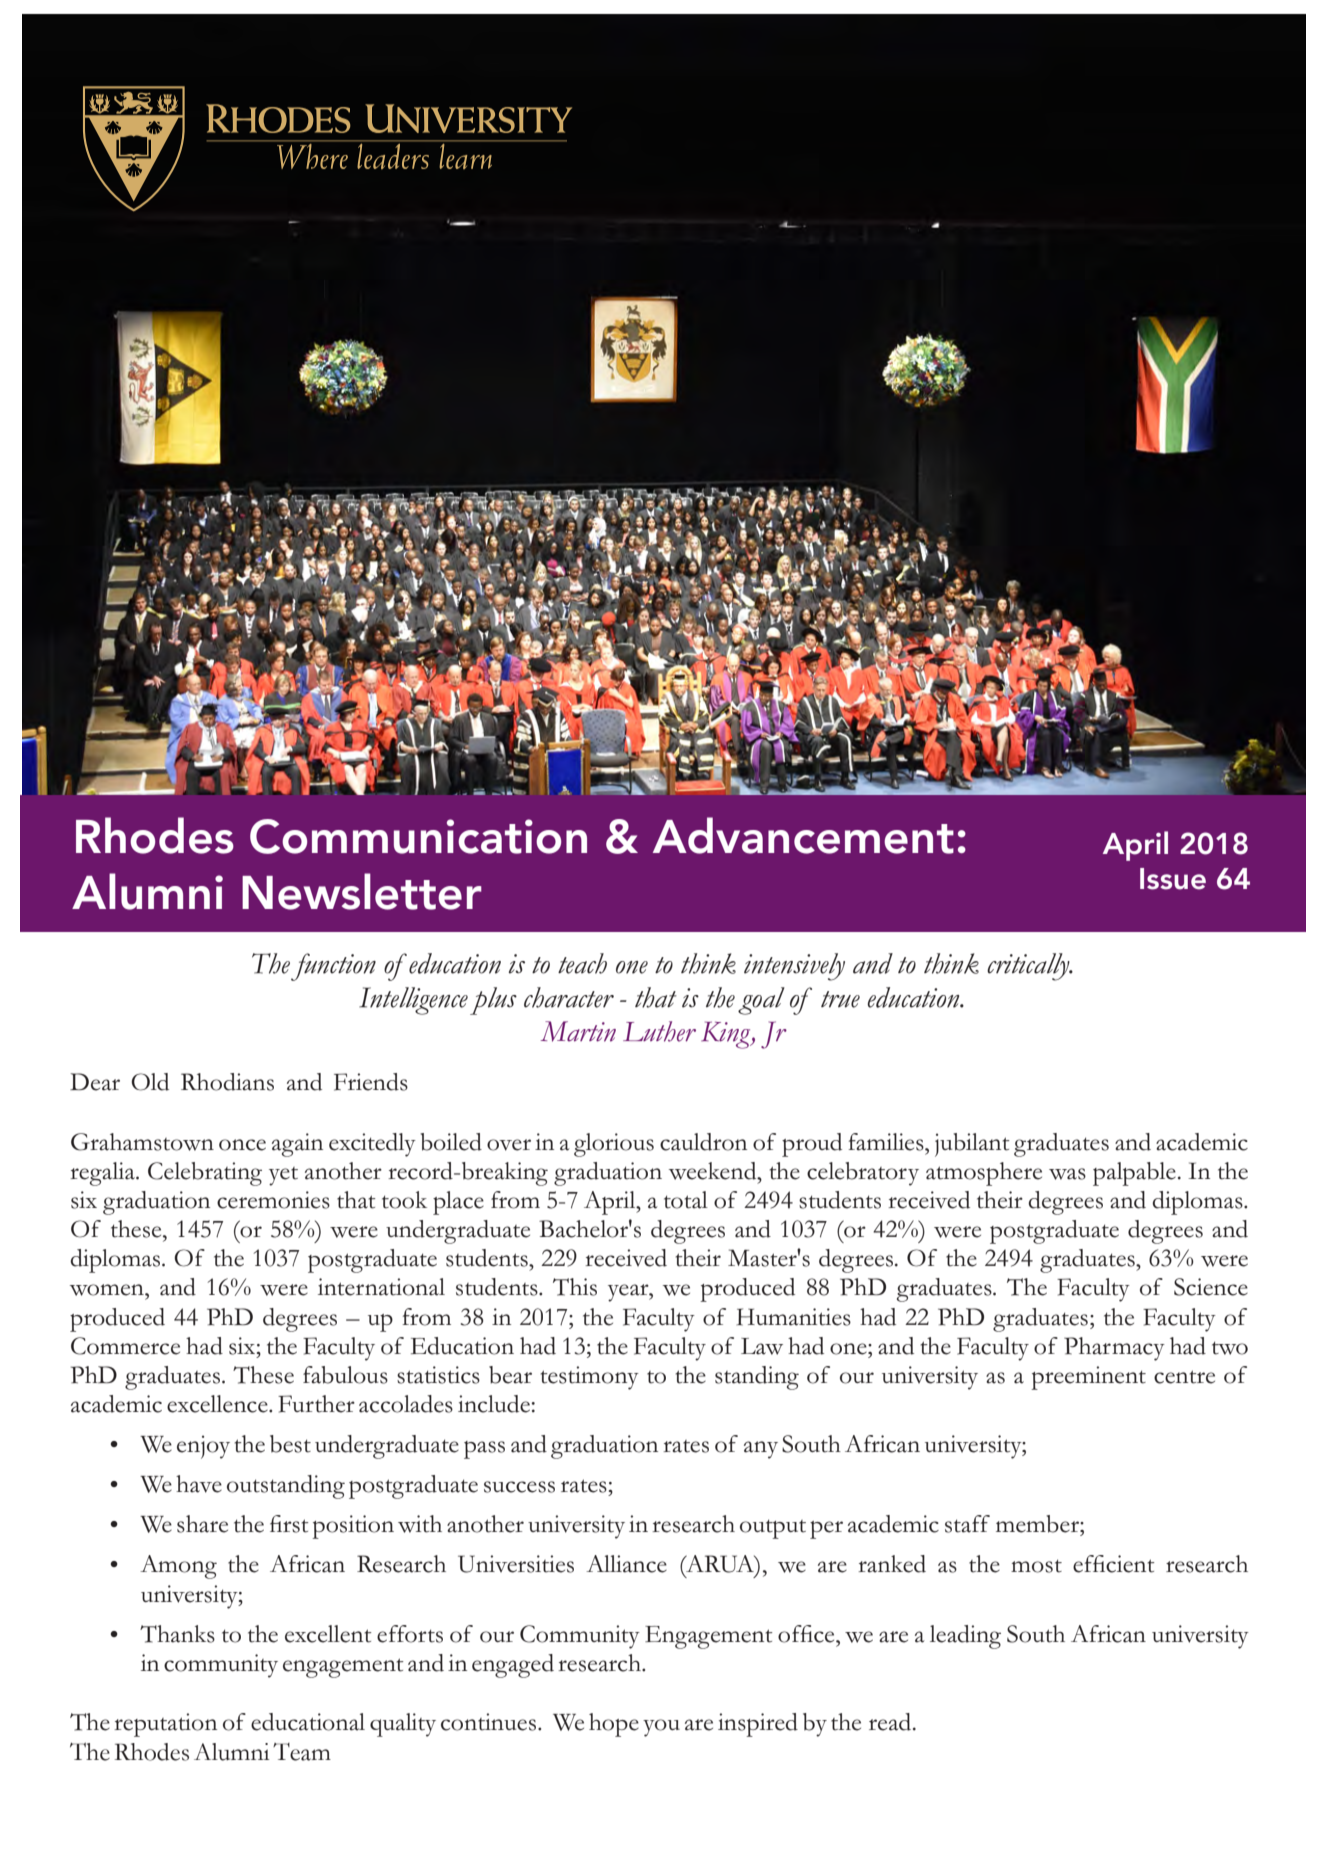 The image size is (1325, 1858). I want to click on Advancement, so click(803, 835).
